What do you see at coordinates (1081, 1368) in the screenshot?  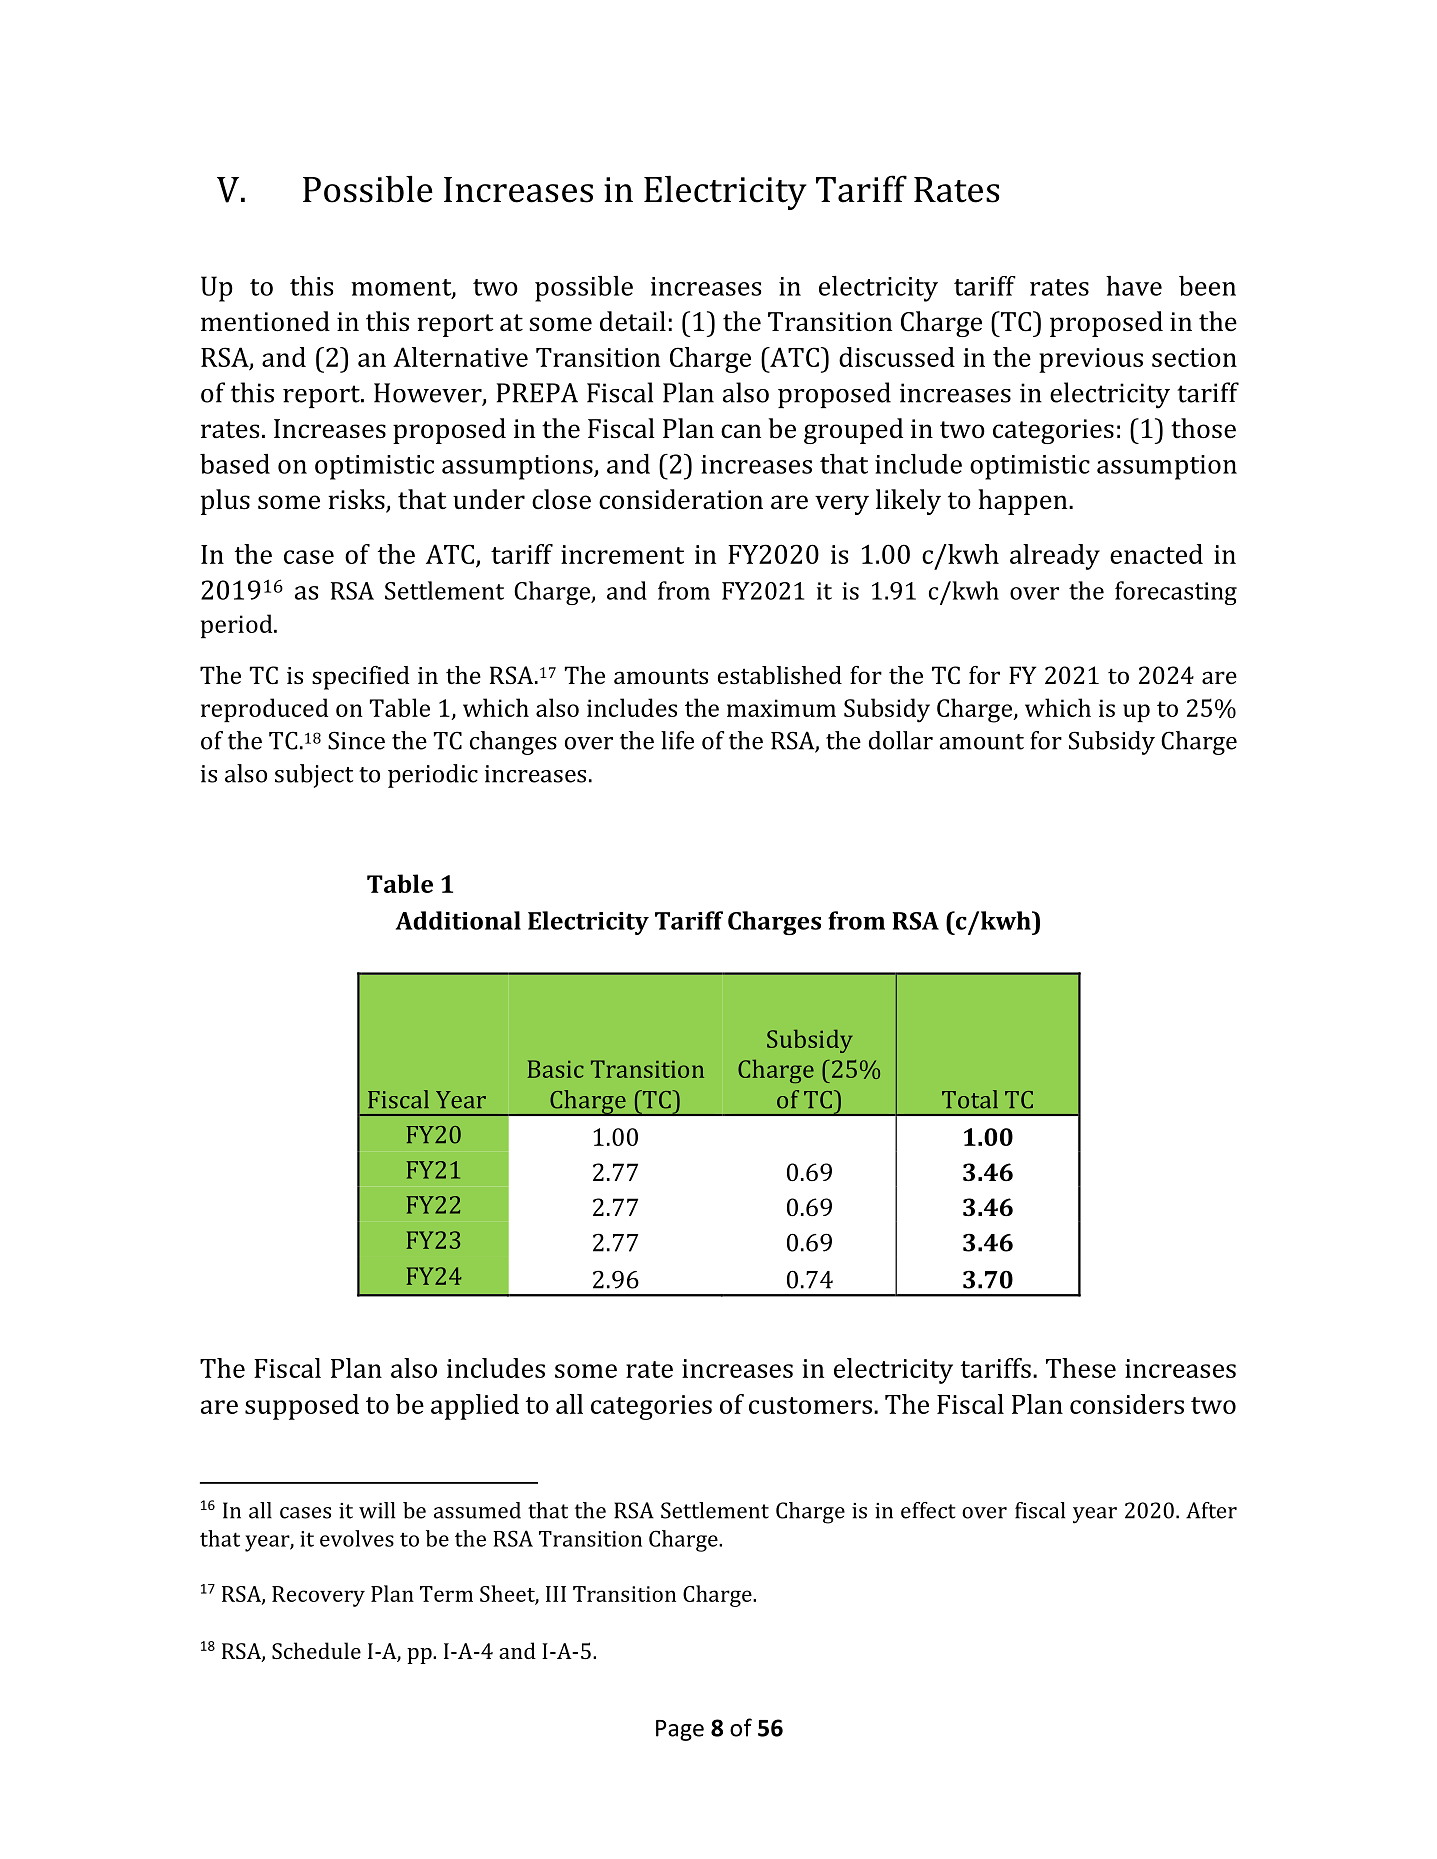 I see `These` at bounding box center [1081, 1368].
